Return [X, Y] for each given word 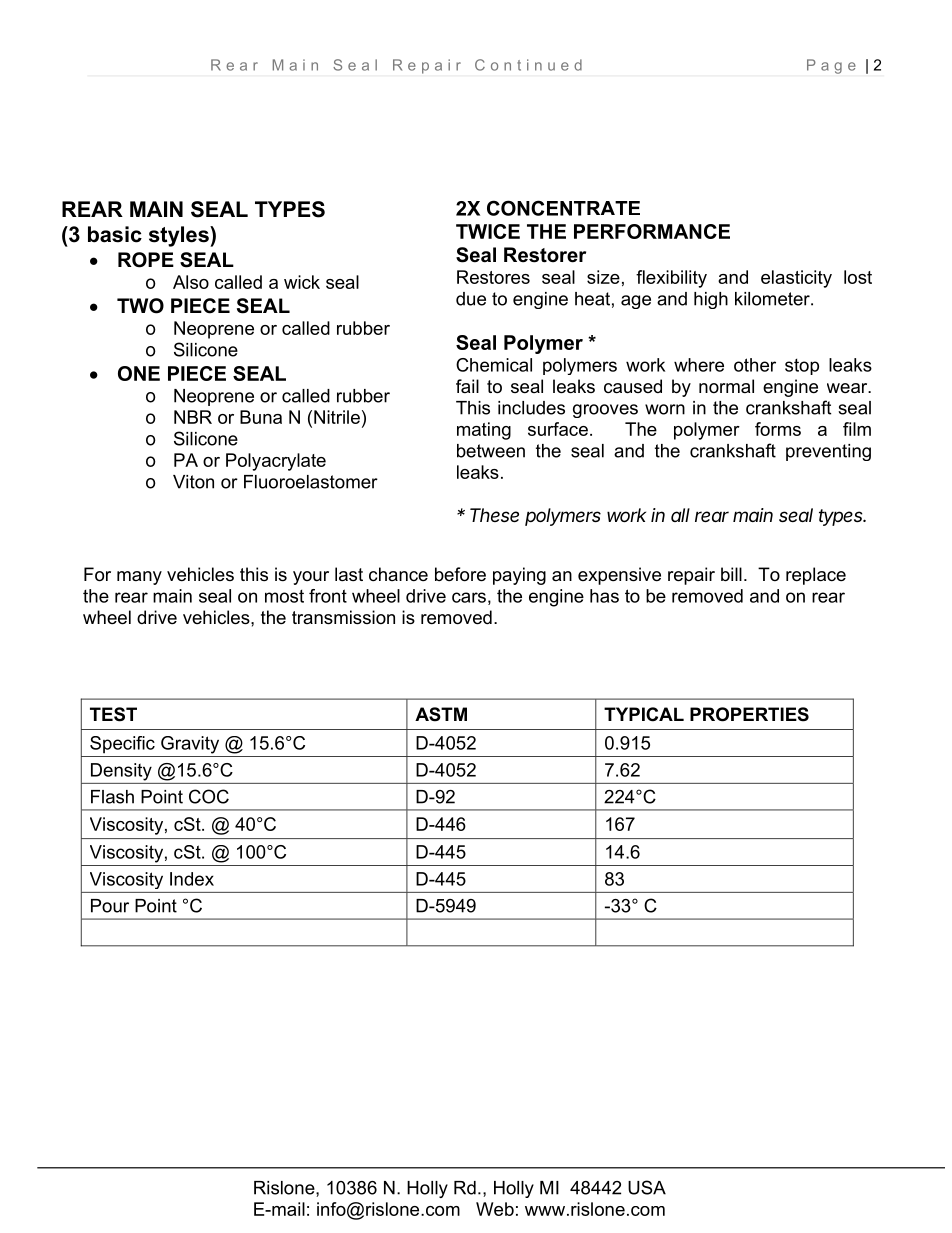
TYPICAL [644, 714]
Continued [528, 65]
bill [731, 574]
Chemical [494, 365]
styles [180, 236]
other [755, 365]
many [139, 578]
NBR [193, 417]
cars [469, 597]
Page [831, 66]
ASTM [441, 714]
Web [495, 1209]
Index [192, 879]
